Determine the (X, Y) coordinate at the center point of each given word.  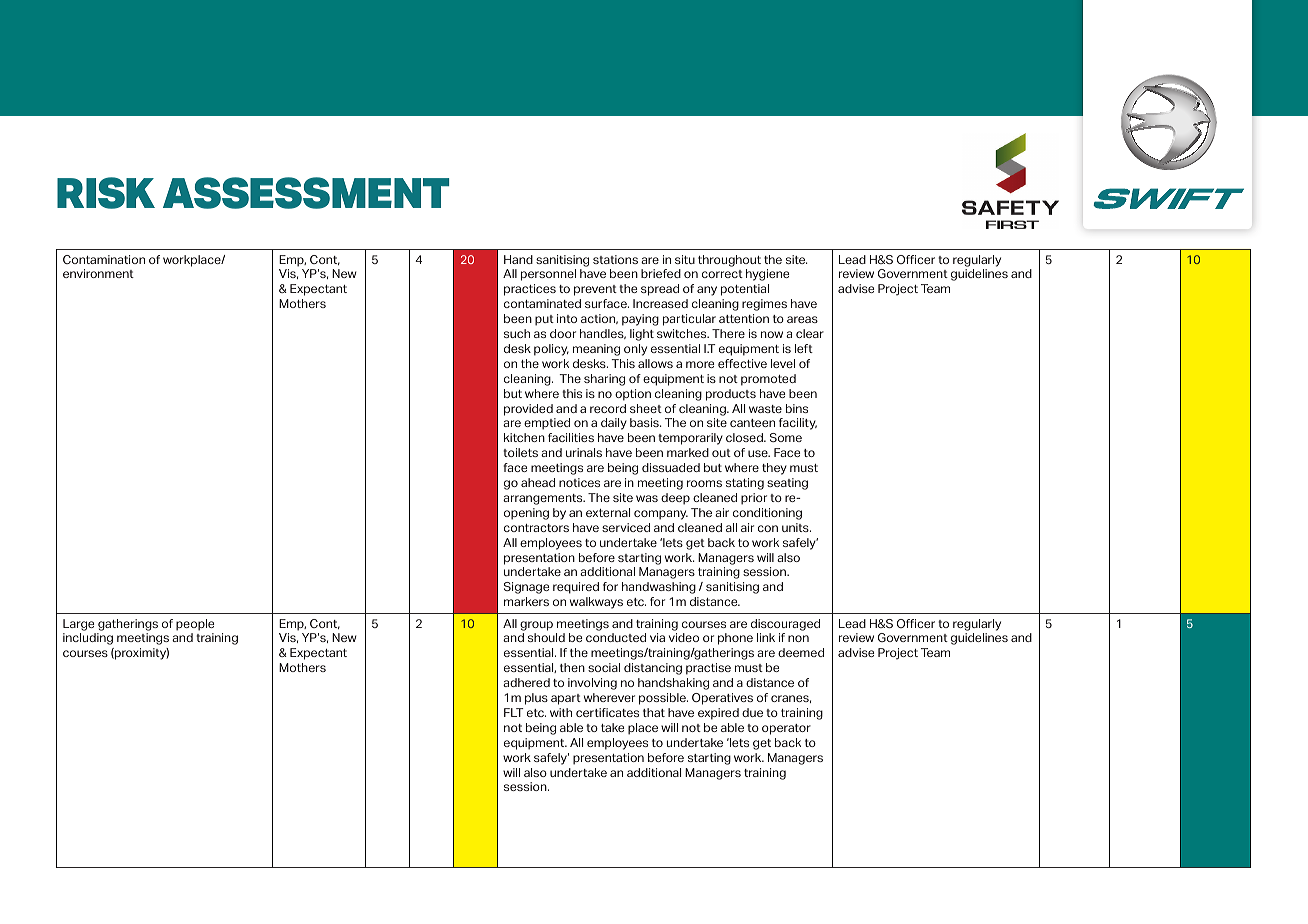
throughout (729, 261)
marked (688, 452)
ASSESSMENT (306, 193)
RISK (106, 193)
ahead (538, 482)
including (88, 639)
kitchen (524, 437)
